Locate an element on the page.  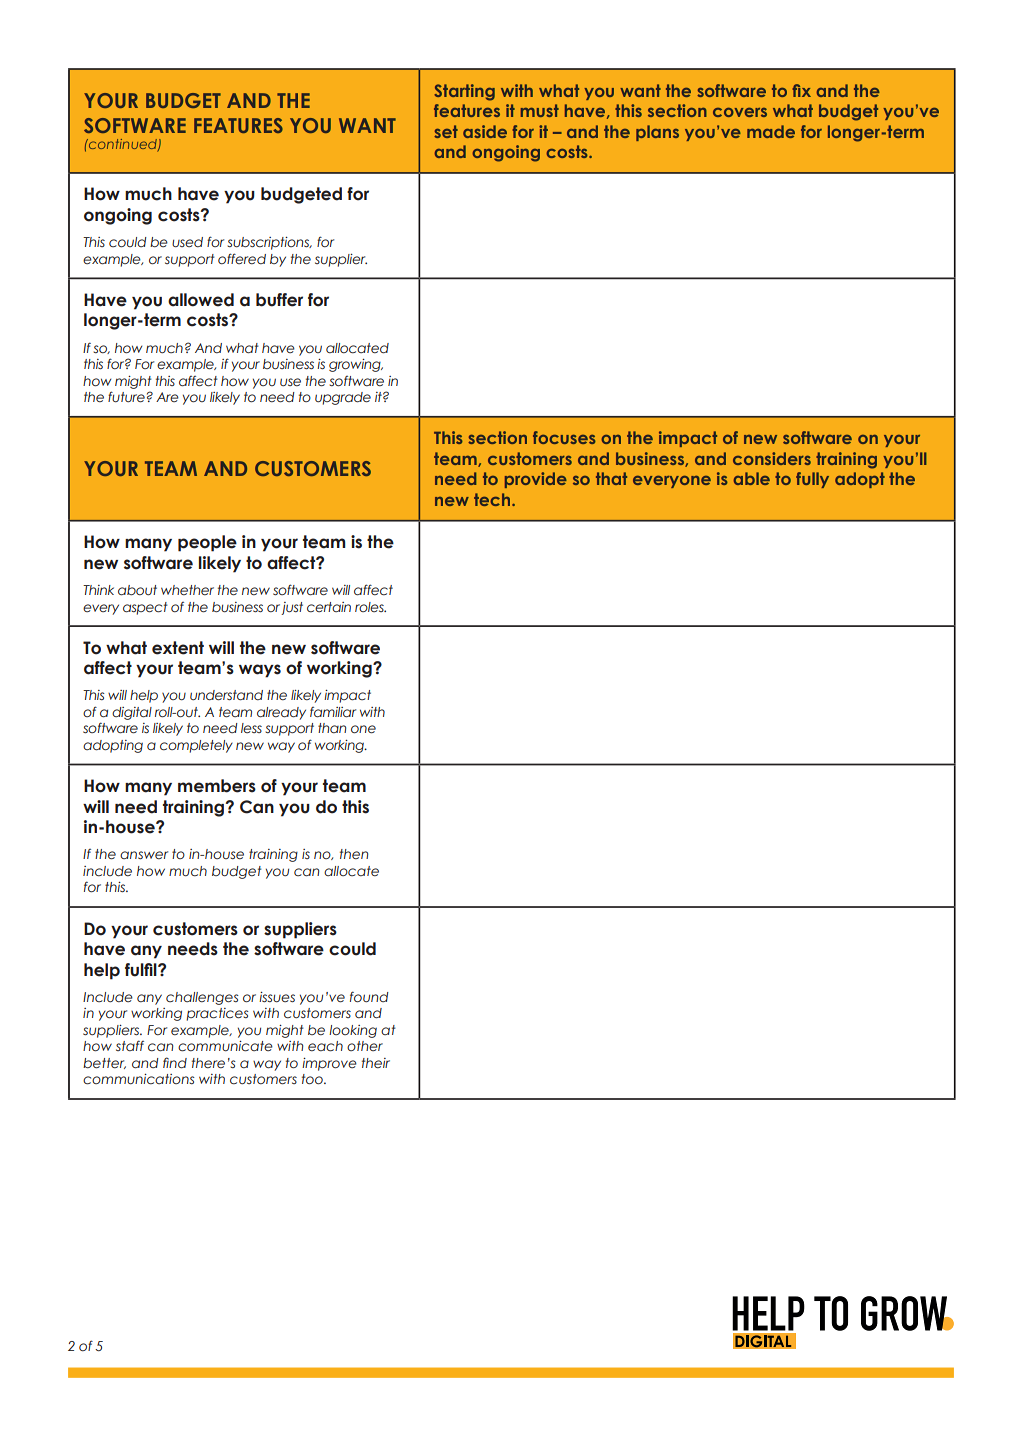
completely is located at coordinates (196, 746).
